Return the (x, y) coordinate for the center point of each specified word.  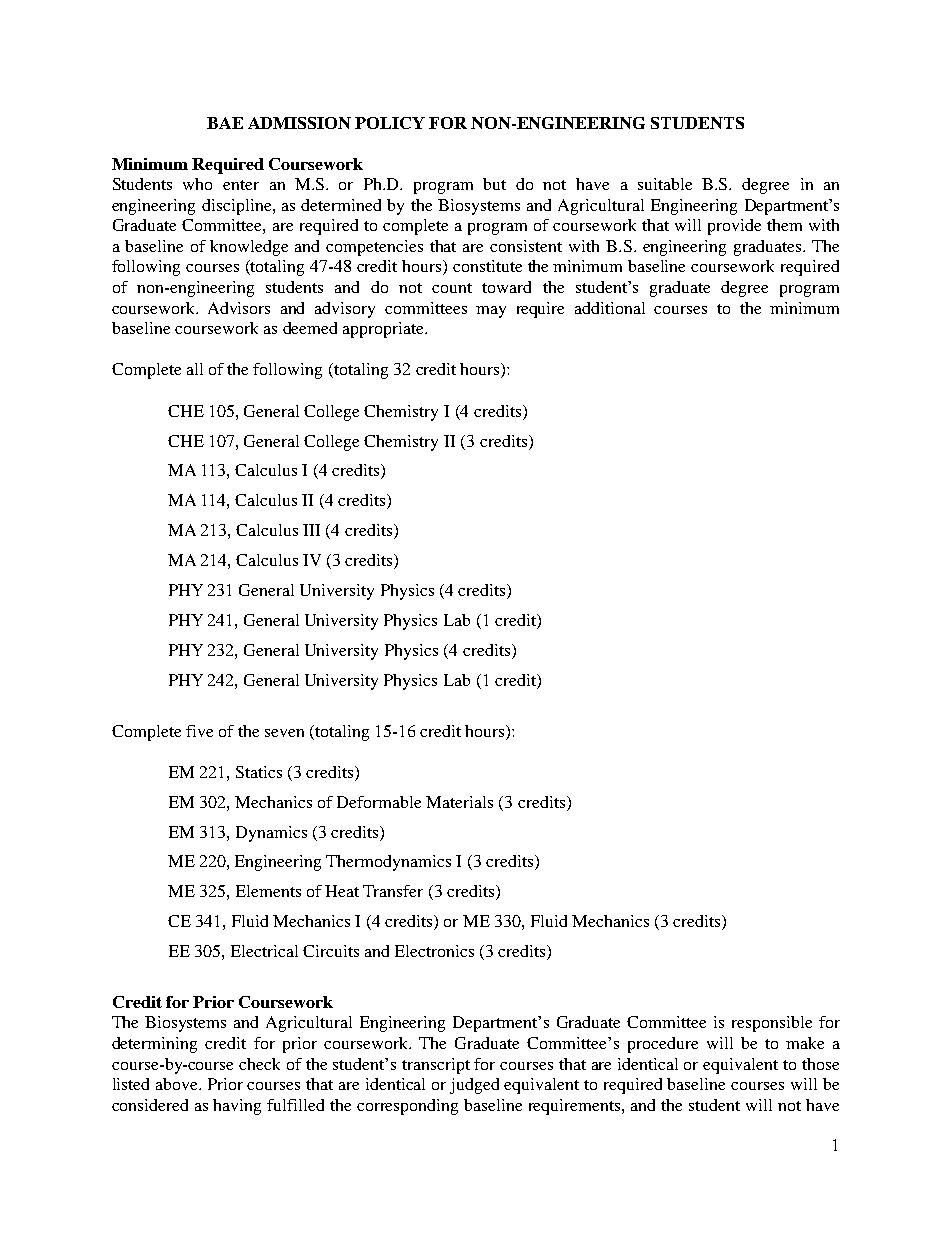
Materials (459, 802)
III (311, 530)
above (178, 1084)
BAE (225, 123)
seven (284, 733)
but (494, 184)
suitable (665, 184)
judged (474, 1086)
